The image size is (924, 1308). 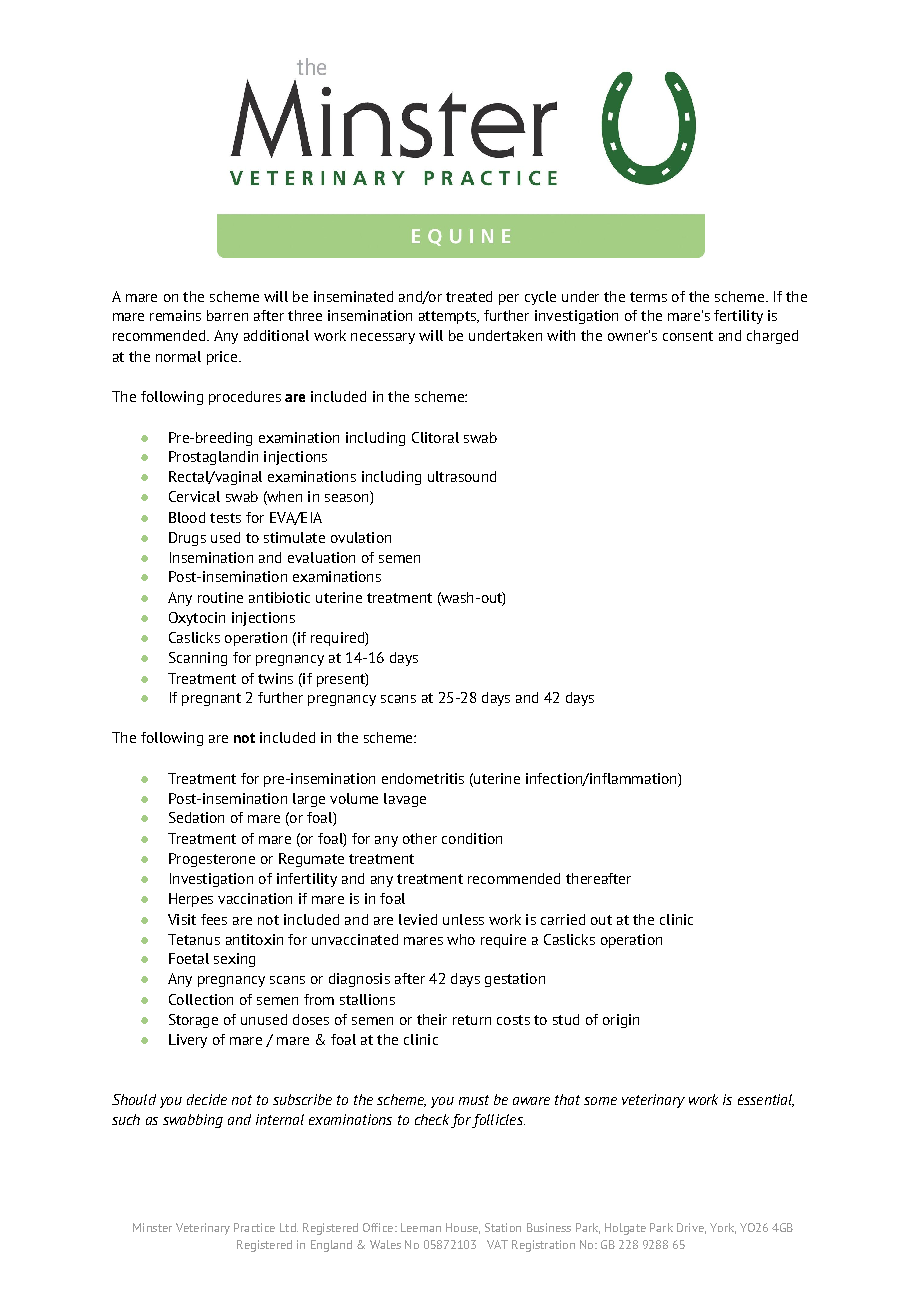 What do you see at coordinates (423, 778) in the screenshot?
I see `endometritis` at bounding box center [423, 778].
